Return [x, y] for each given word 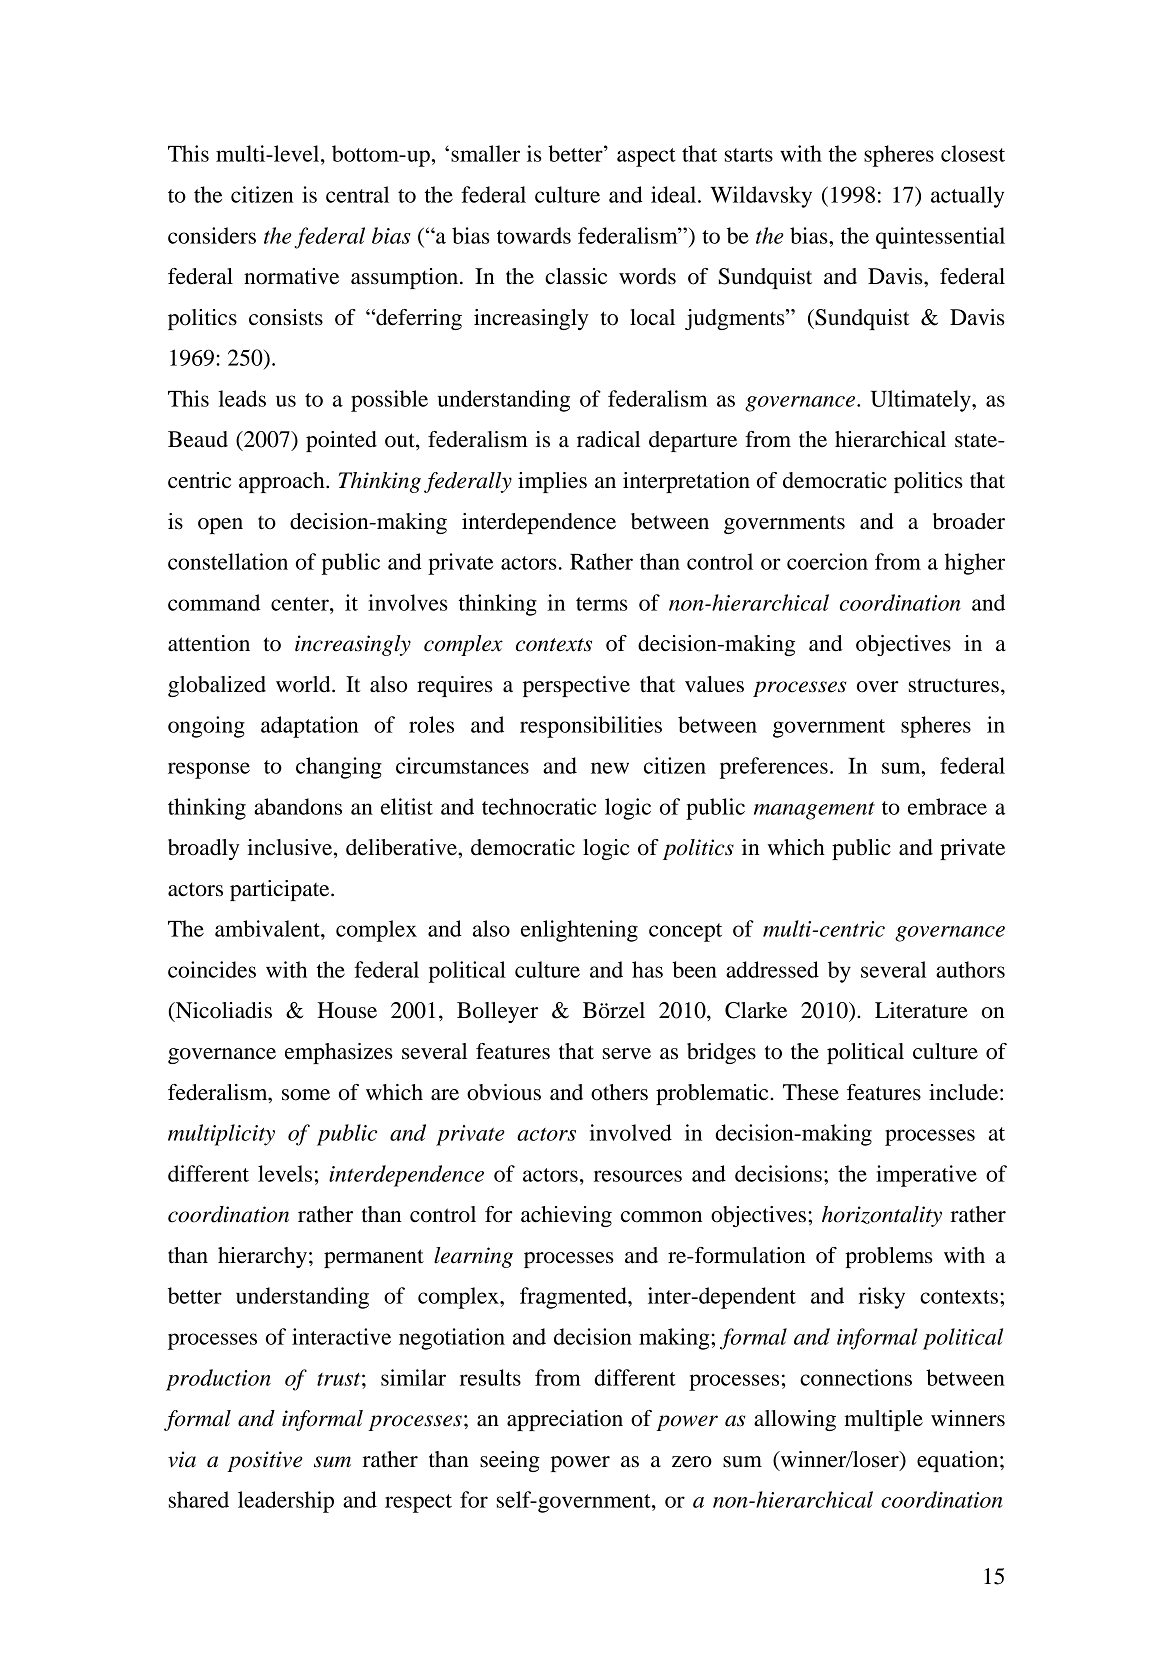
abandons [298, 806]
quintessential [940, 238]
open [220, 526]
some [306, 1095]
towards [534, 235]
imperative [926, 1176]
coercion [827, 561]
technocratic [539, 806]
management [814, 811]
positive [265, 1461]
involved [631, 1132]
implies [552, 482]
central [357, 194]
